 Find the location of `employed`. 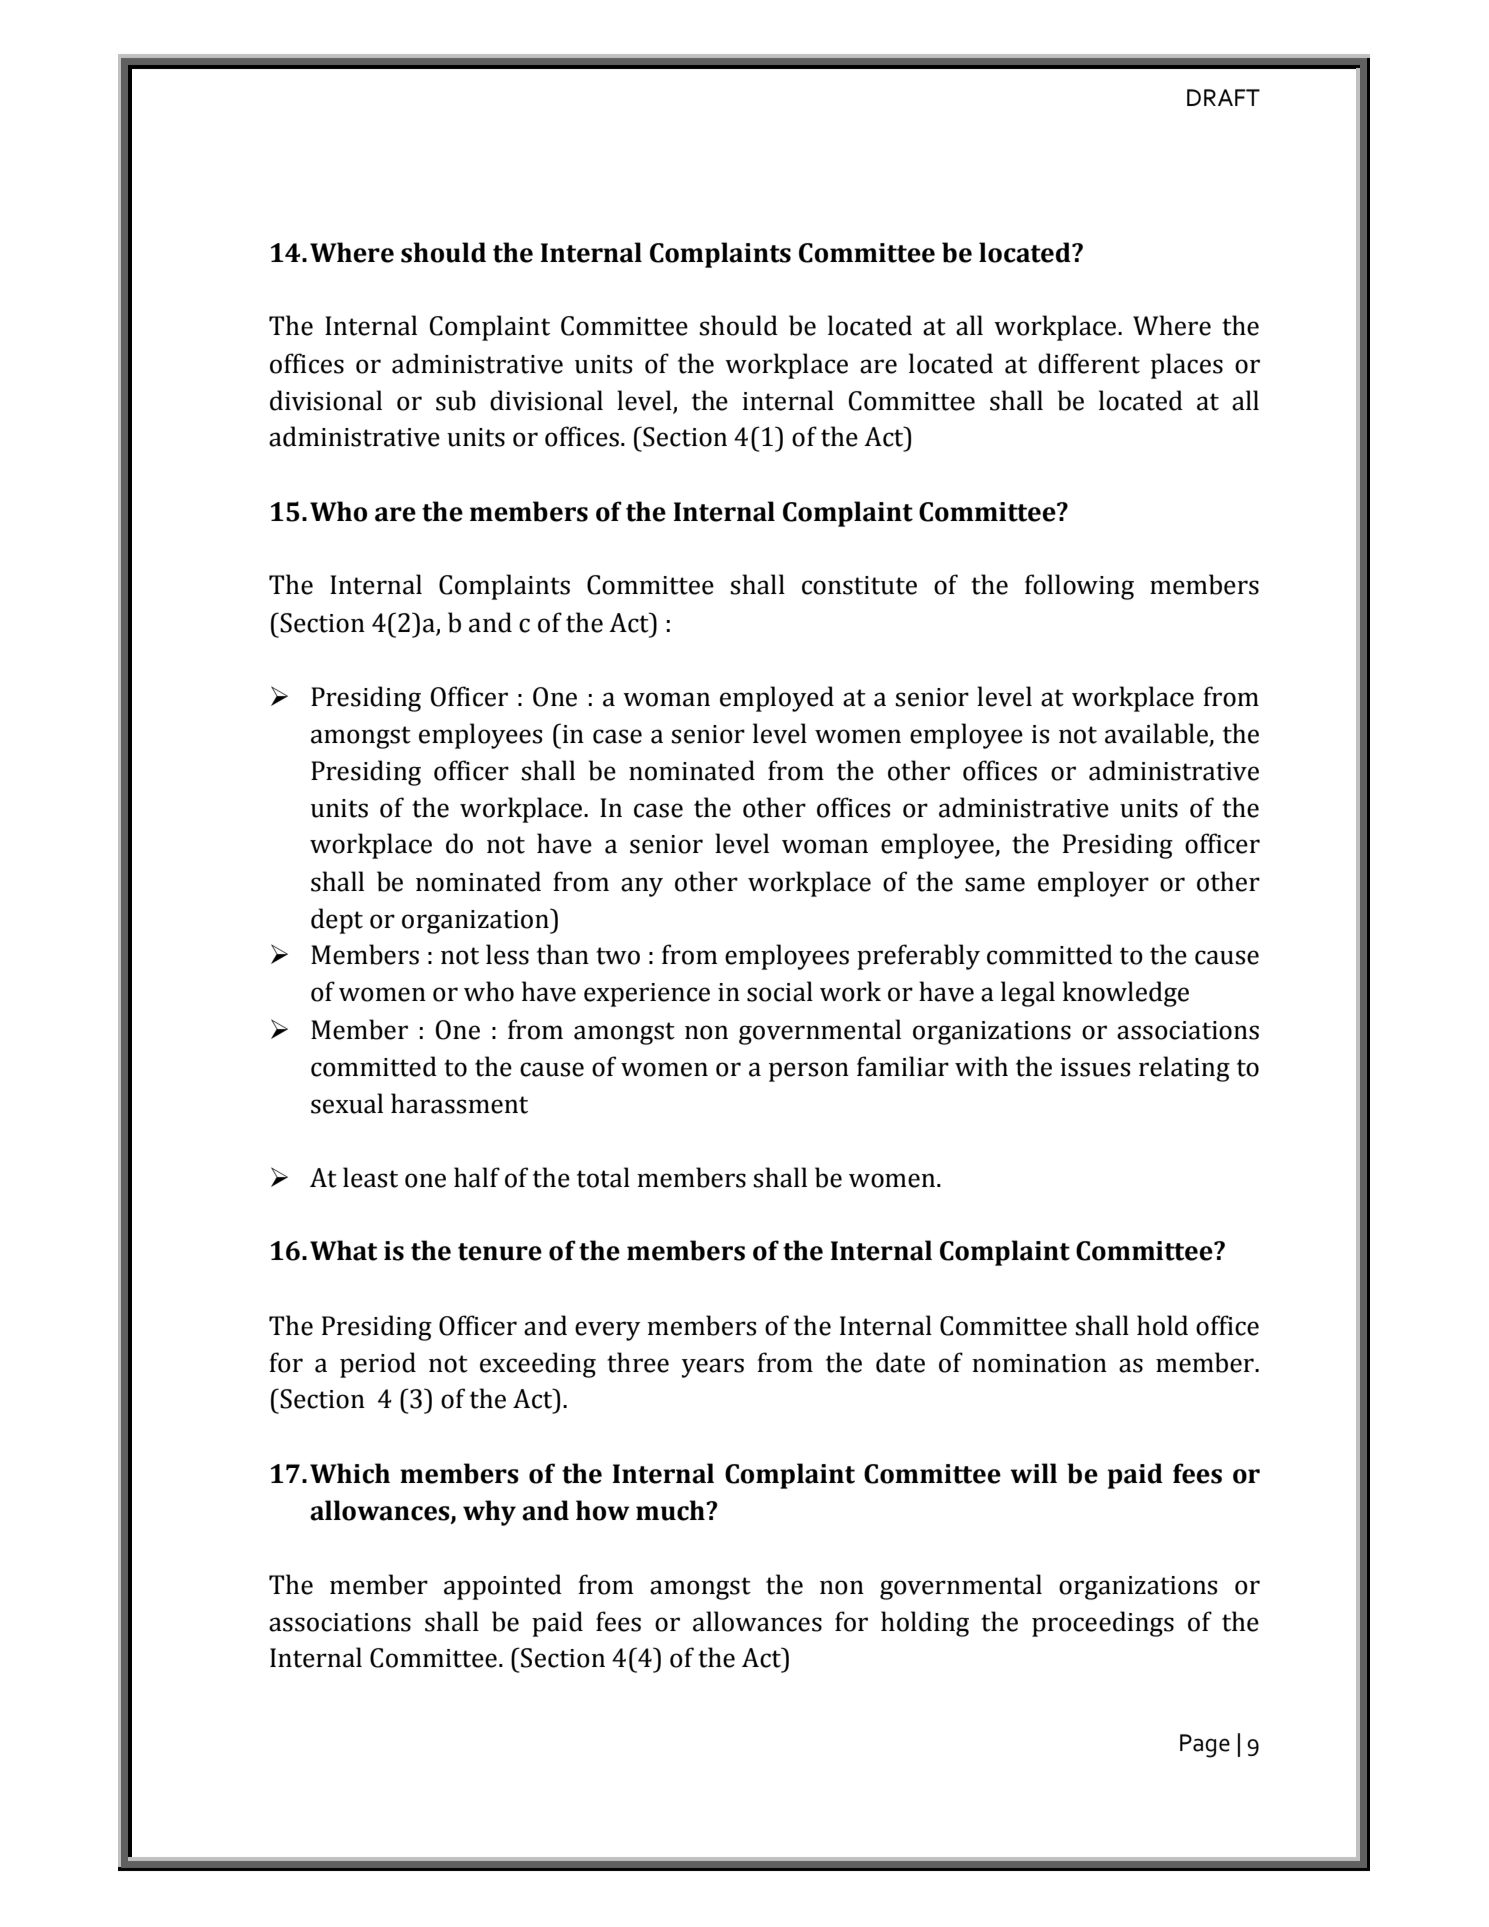

employed is located at coordinates (777, 699).
